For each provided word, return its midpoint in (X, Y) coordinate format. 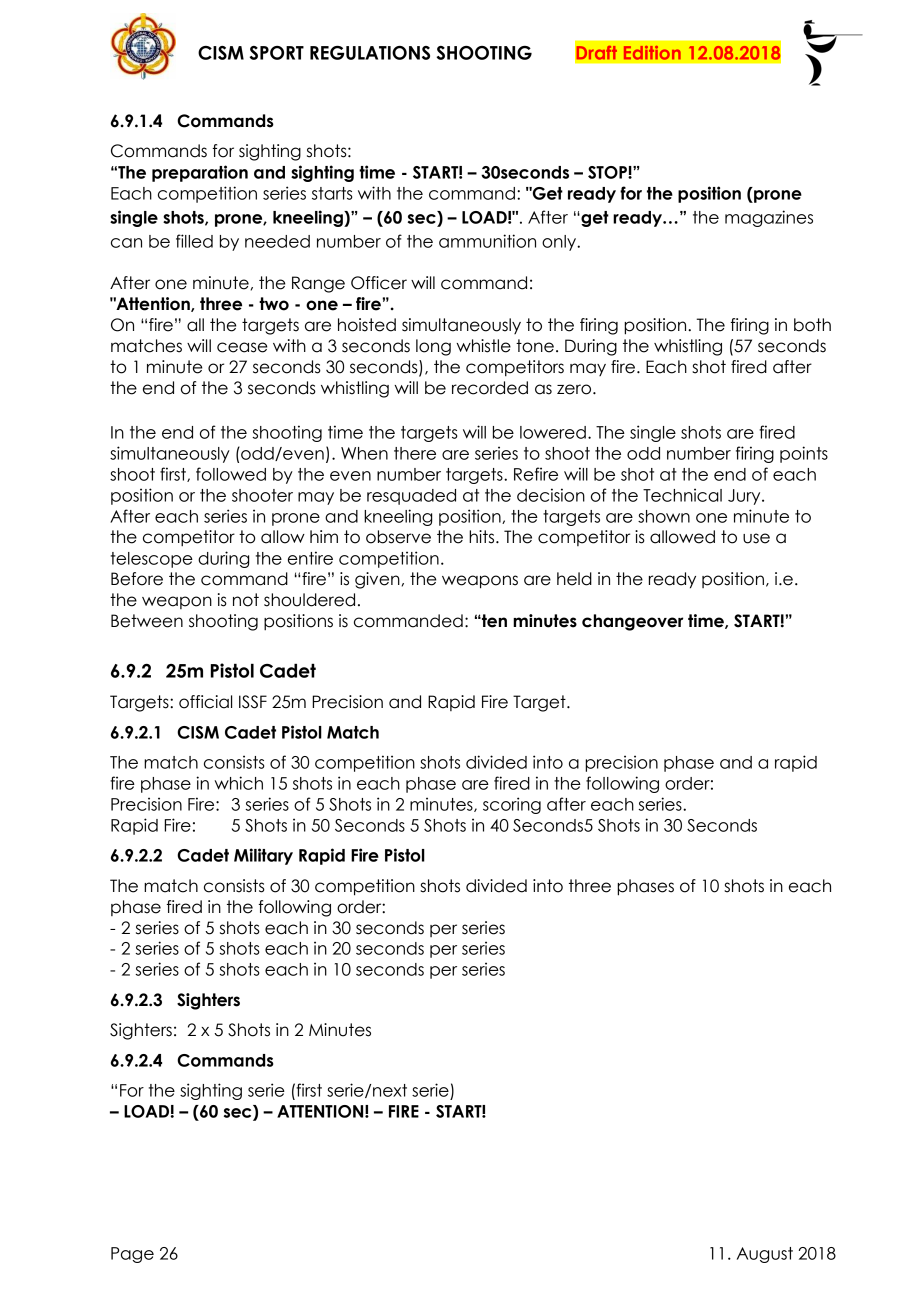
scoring (512, 805)
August (765, 1255)
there (415, 453)
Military (263, 856)
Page (132, 1255)
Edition (652, 53)
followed (231, 474)
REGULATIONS (370, 53)
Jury (745, 497)
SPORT (276, 53)
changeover (632, 622)
